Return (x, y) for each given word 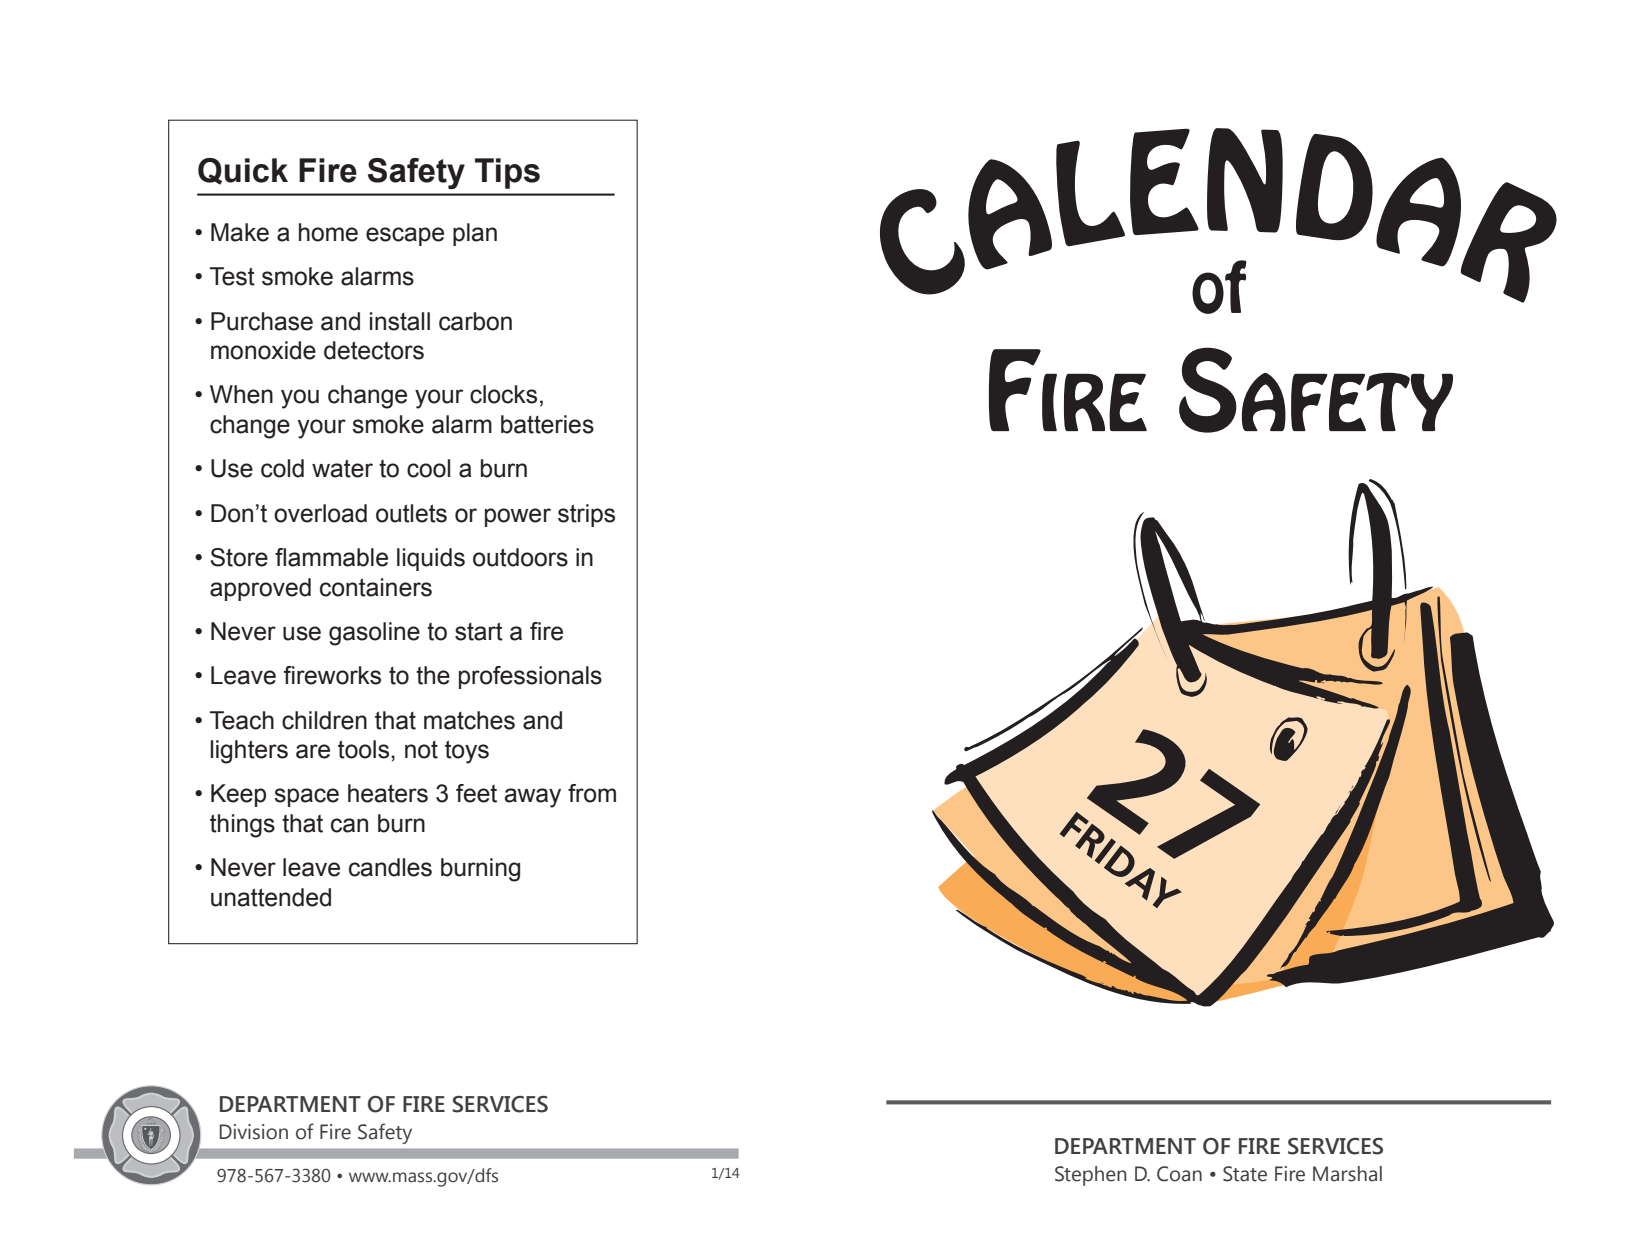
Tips (507, 173)
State (1245, 1174)
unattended (271, 897)
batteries (547, 424)
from (592, 793)
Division (254, 1132)
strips (586, 515)
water (342, 468)
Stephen (1091, 1176)
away (533, 798)
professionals (530, 677)
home (328, 232)
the (433, 675)
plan (475, 234)
